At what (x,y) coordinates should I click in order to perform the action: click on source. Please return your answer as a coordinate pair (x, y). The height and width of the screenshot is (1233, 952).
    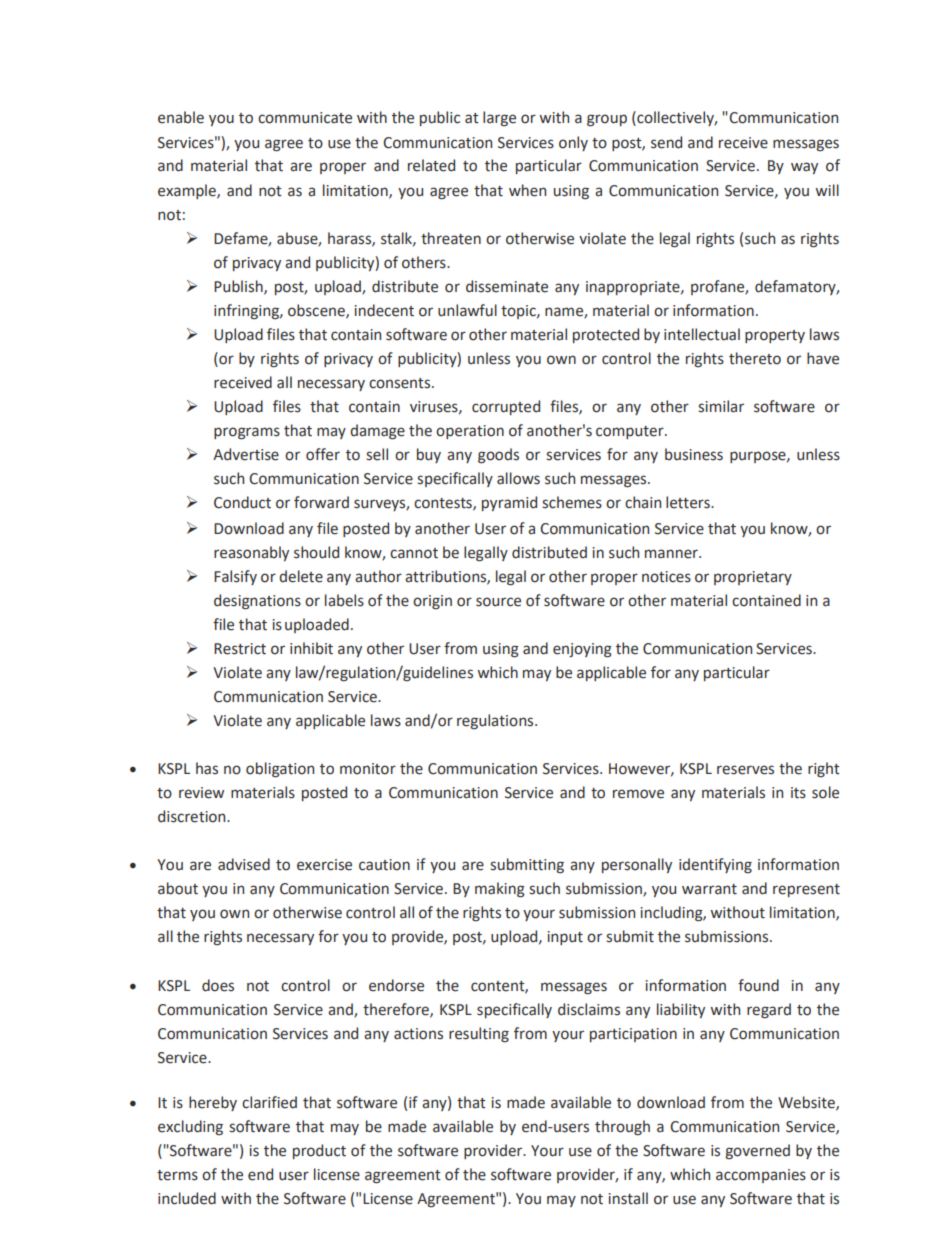
    Looking at the image, I should click on (498, 602).
